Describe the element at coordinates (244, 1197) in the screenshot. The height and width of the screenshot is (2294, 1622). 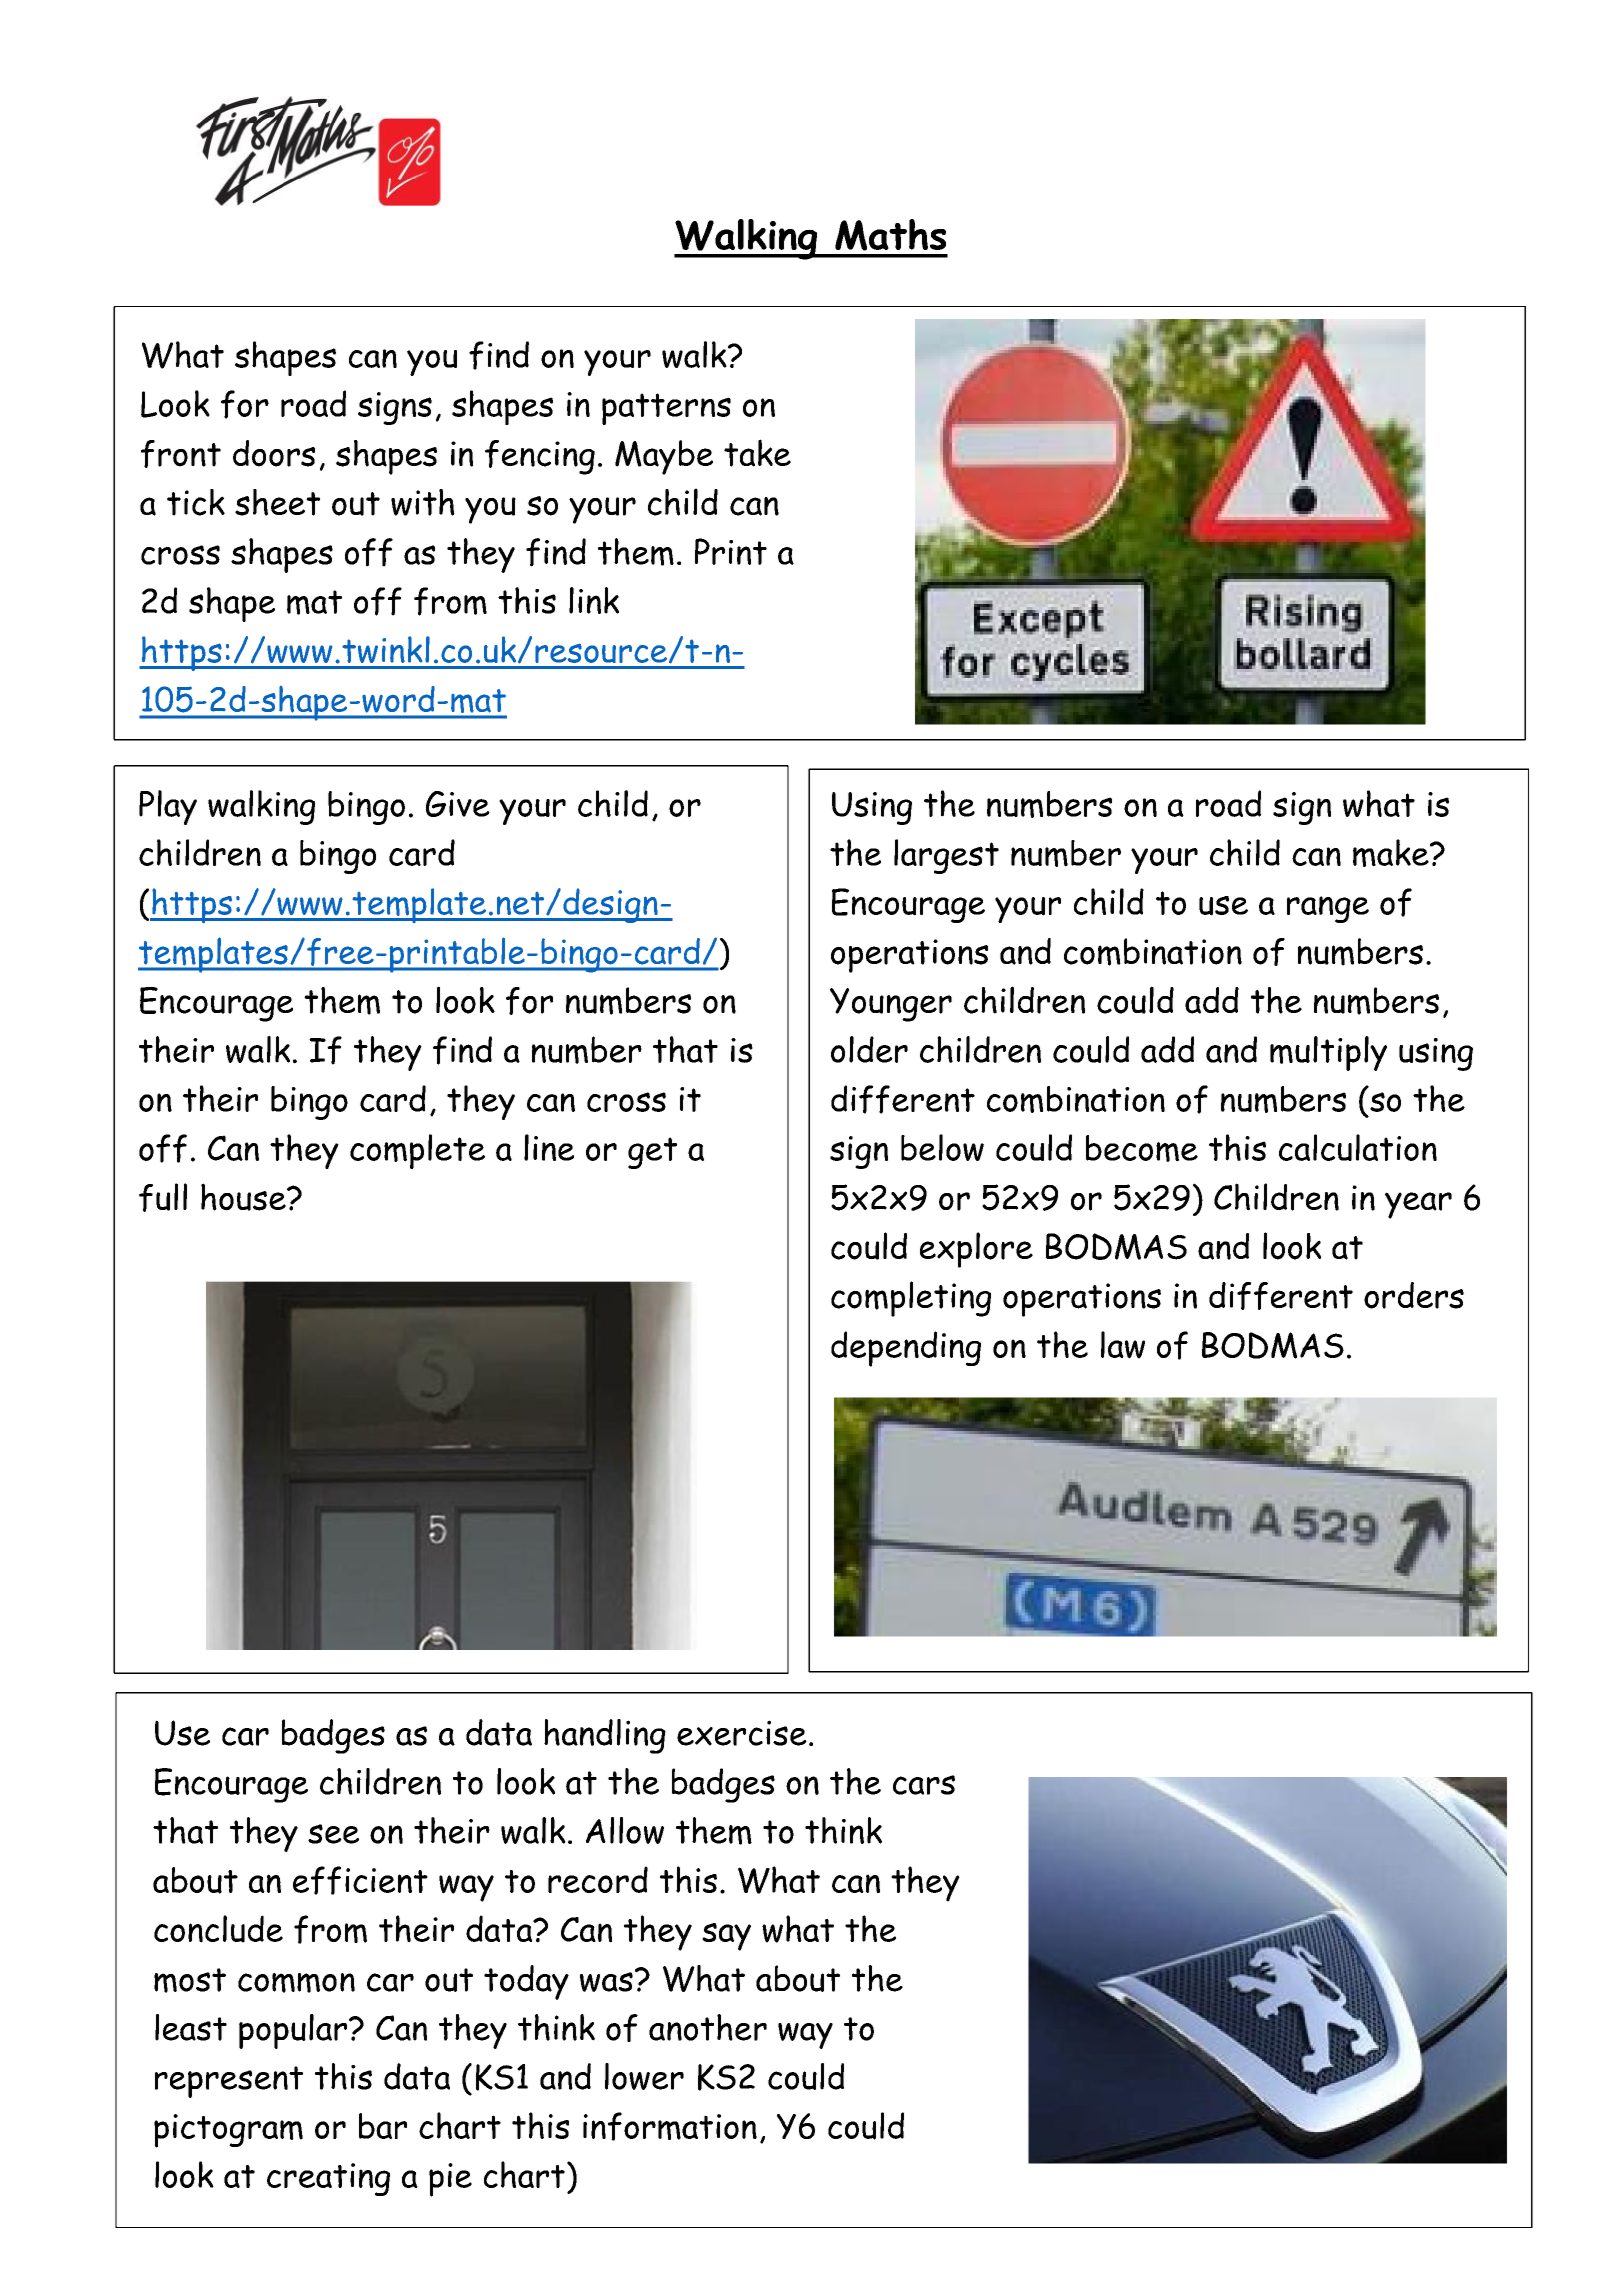
I see `house` at that location.
